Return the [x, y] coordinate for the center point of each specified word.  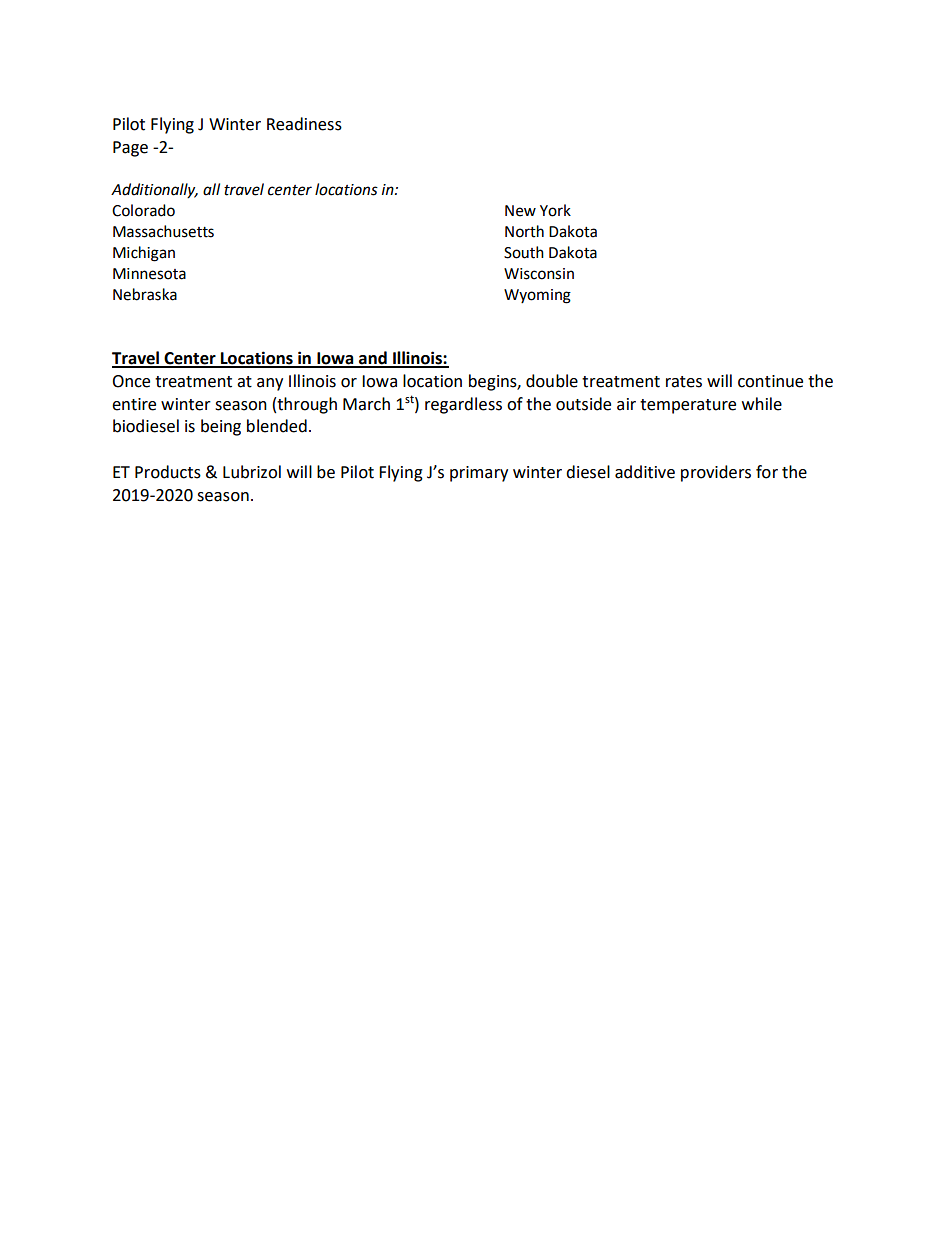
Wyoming [537, 296]
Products [168, 472]
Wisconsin [539, 274]
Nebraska [145, 294]
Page [130, 149]
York [555, 210]
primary [479, 474]
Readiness [304, 124]
